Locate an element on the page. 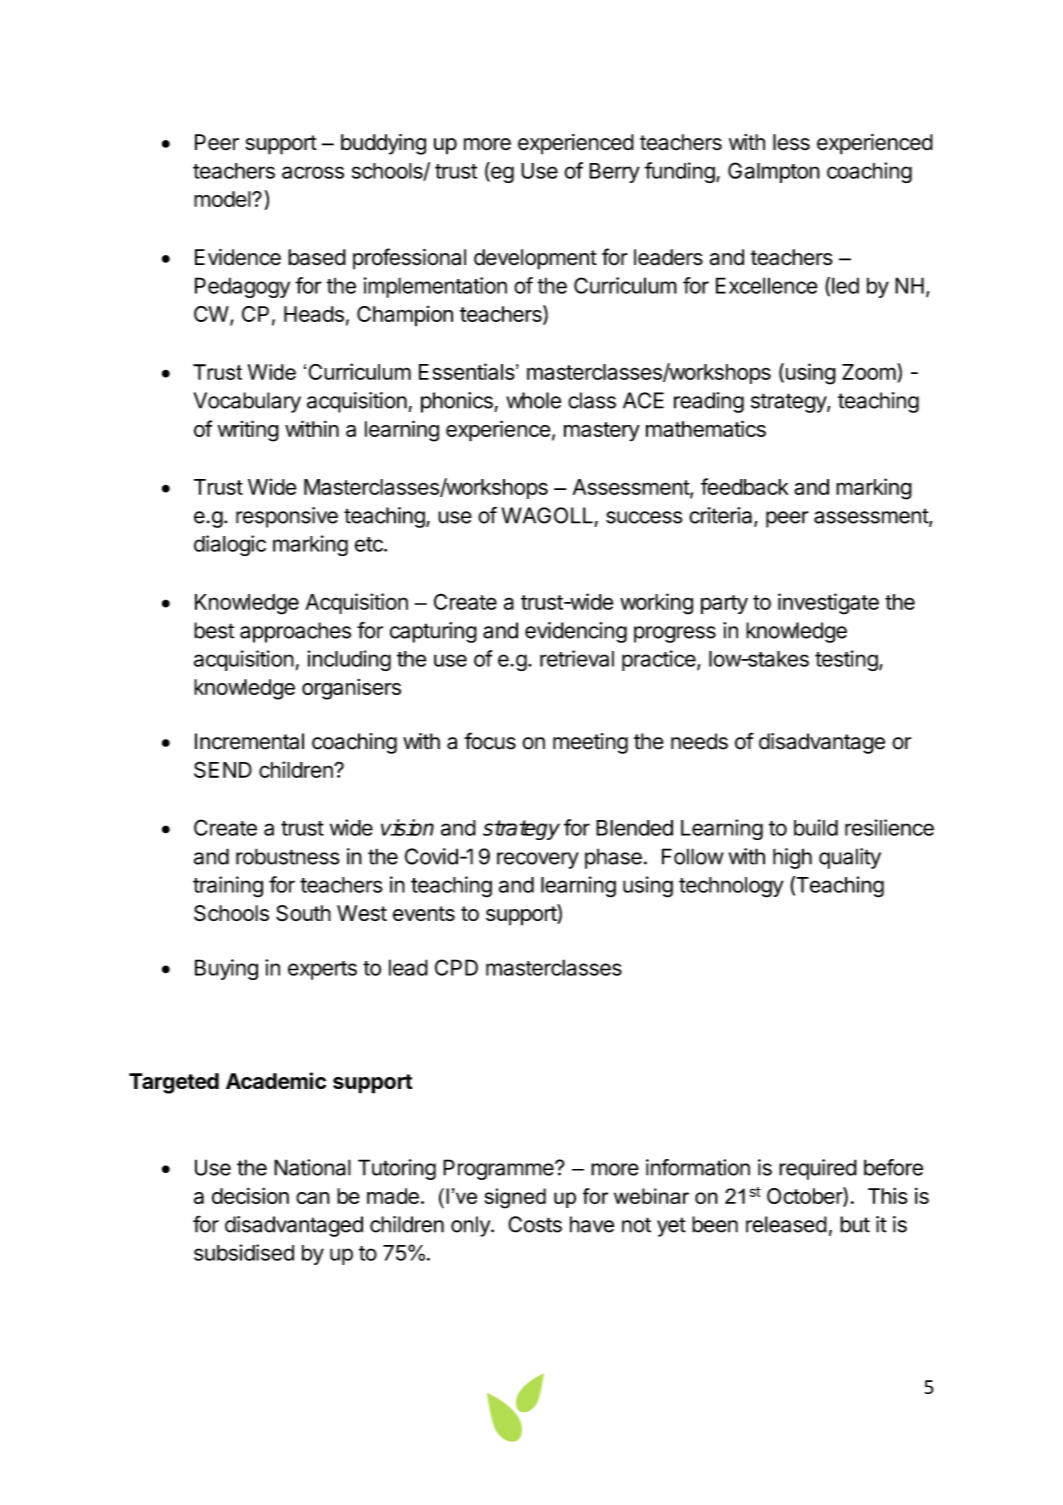 The image size is (1063, 1505). Costs is located at coordinates (535, 1224).
